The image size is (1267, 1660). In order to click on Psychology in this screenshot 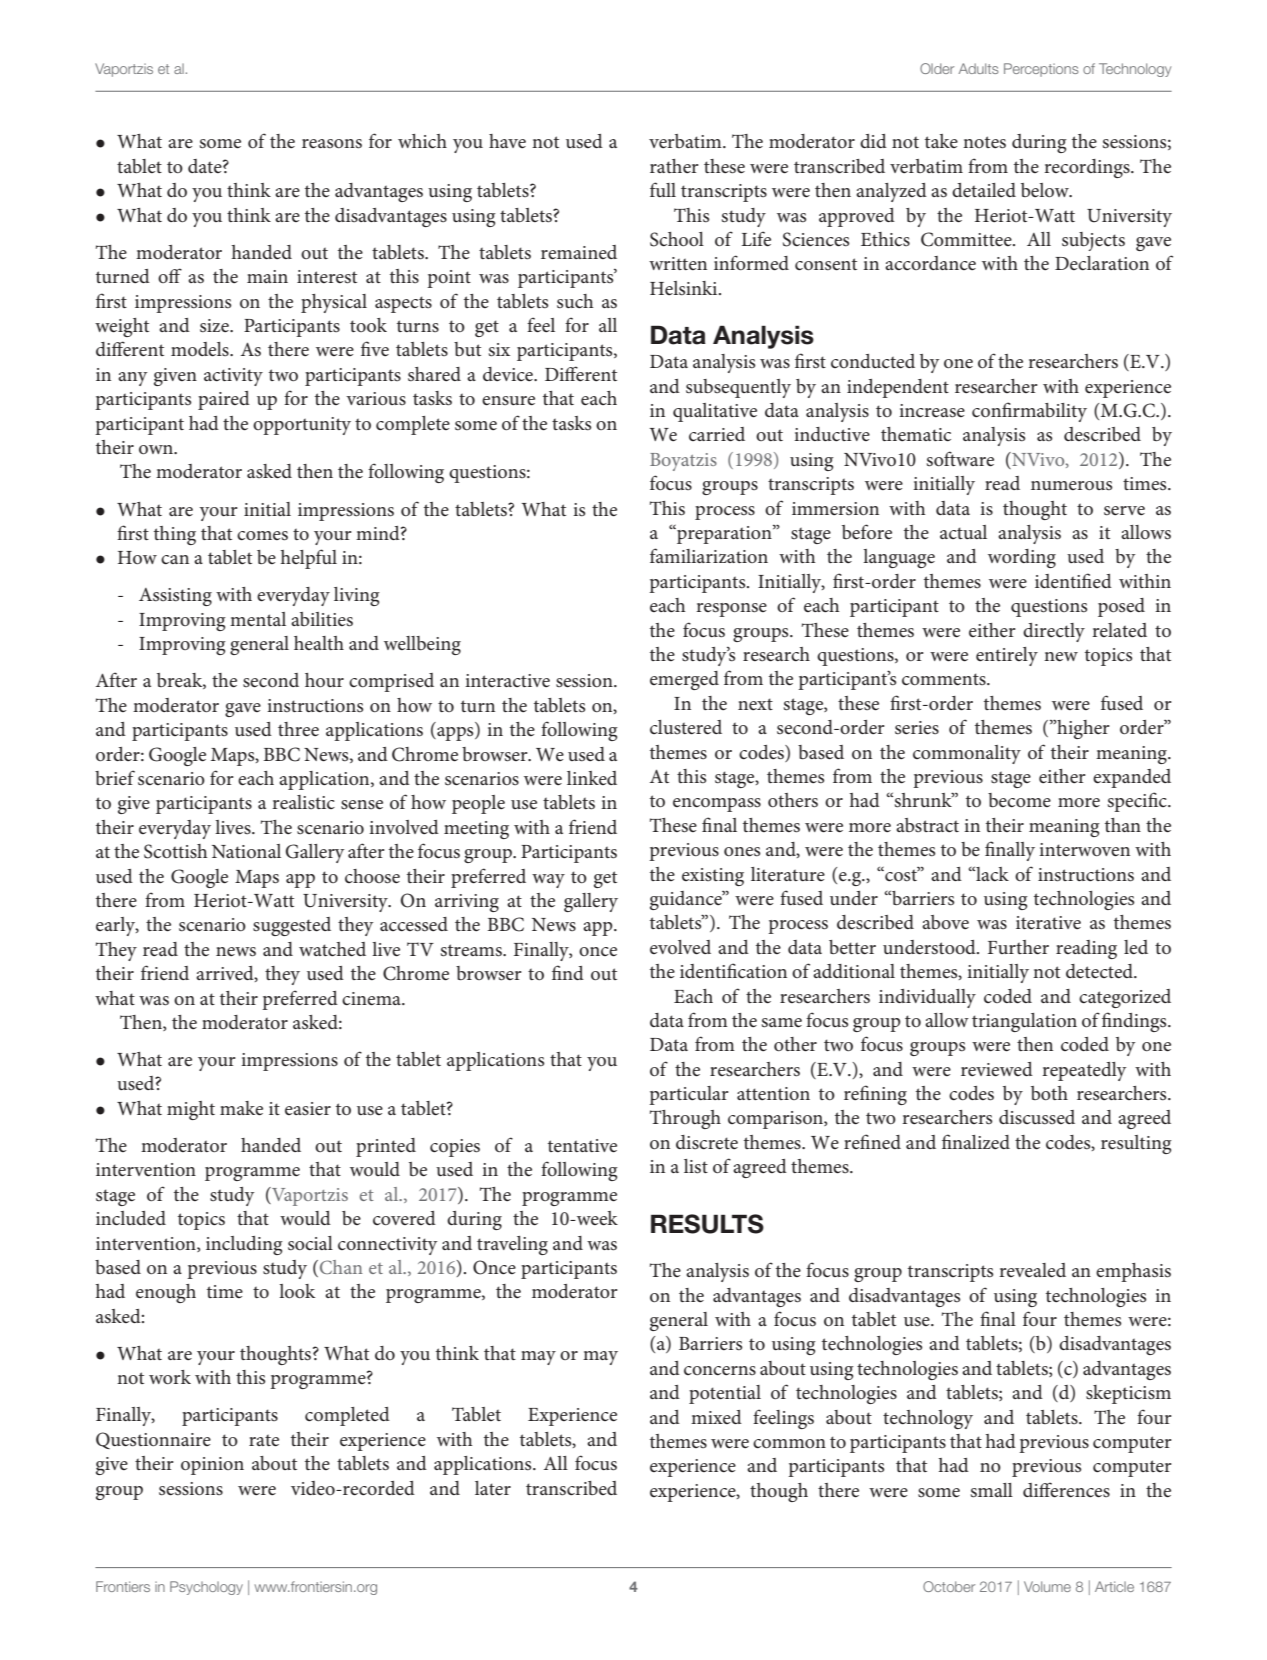, I will do `click(206, 1588)`.
